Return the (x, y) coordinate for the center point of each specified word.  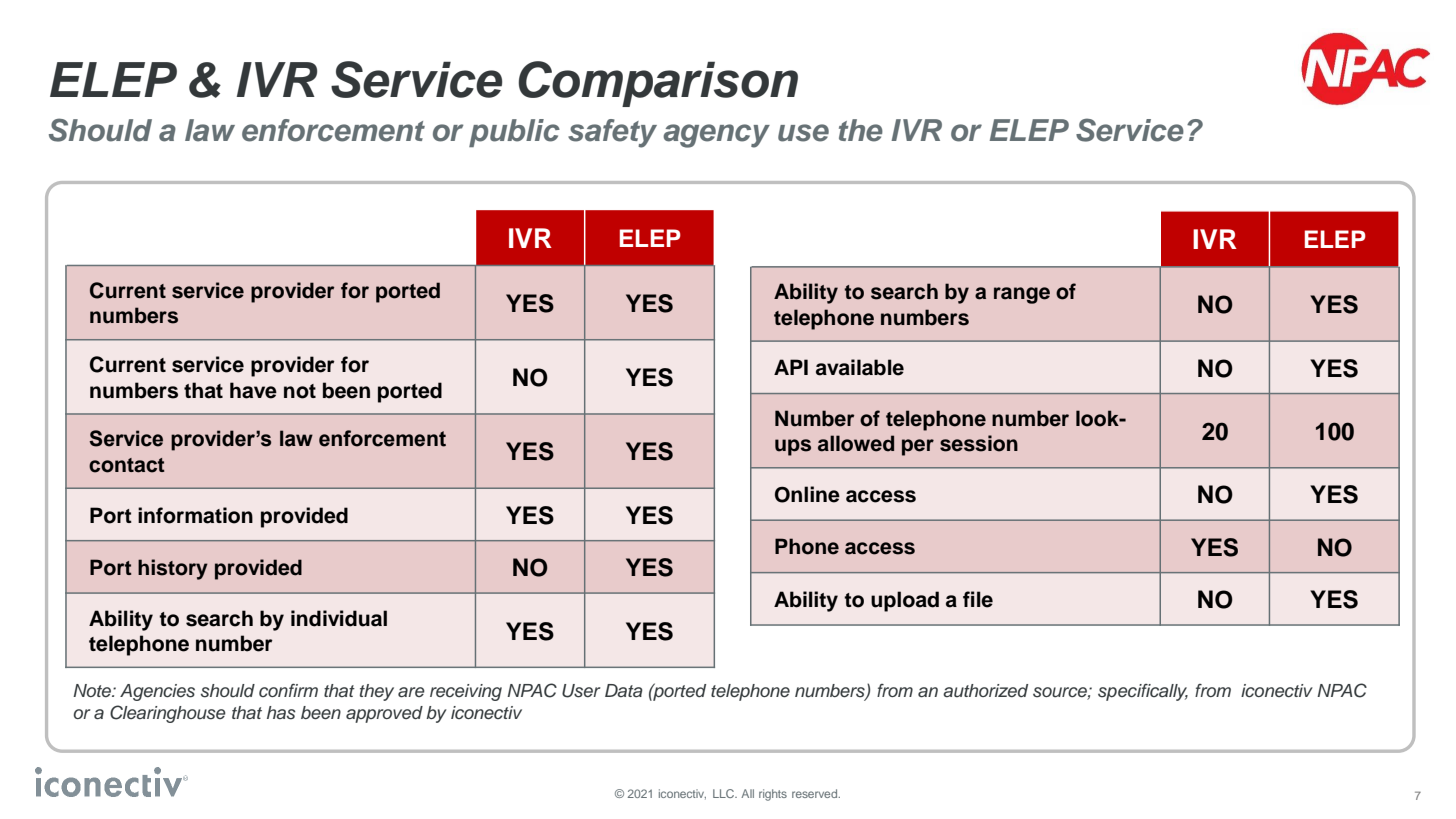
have (253, 390)
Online (807, 494)
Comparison (658, 84)
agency (716, 136)
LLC (725, 793)
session (979, 443)
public (514, 133)
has (281, 713)
